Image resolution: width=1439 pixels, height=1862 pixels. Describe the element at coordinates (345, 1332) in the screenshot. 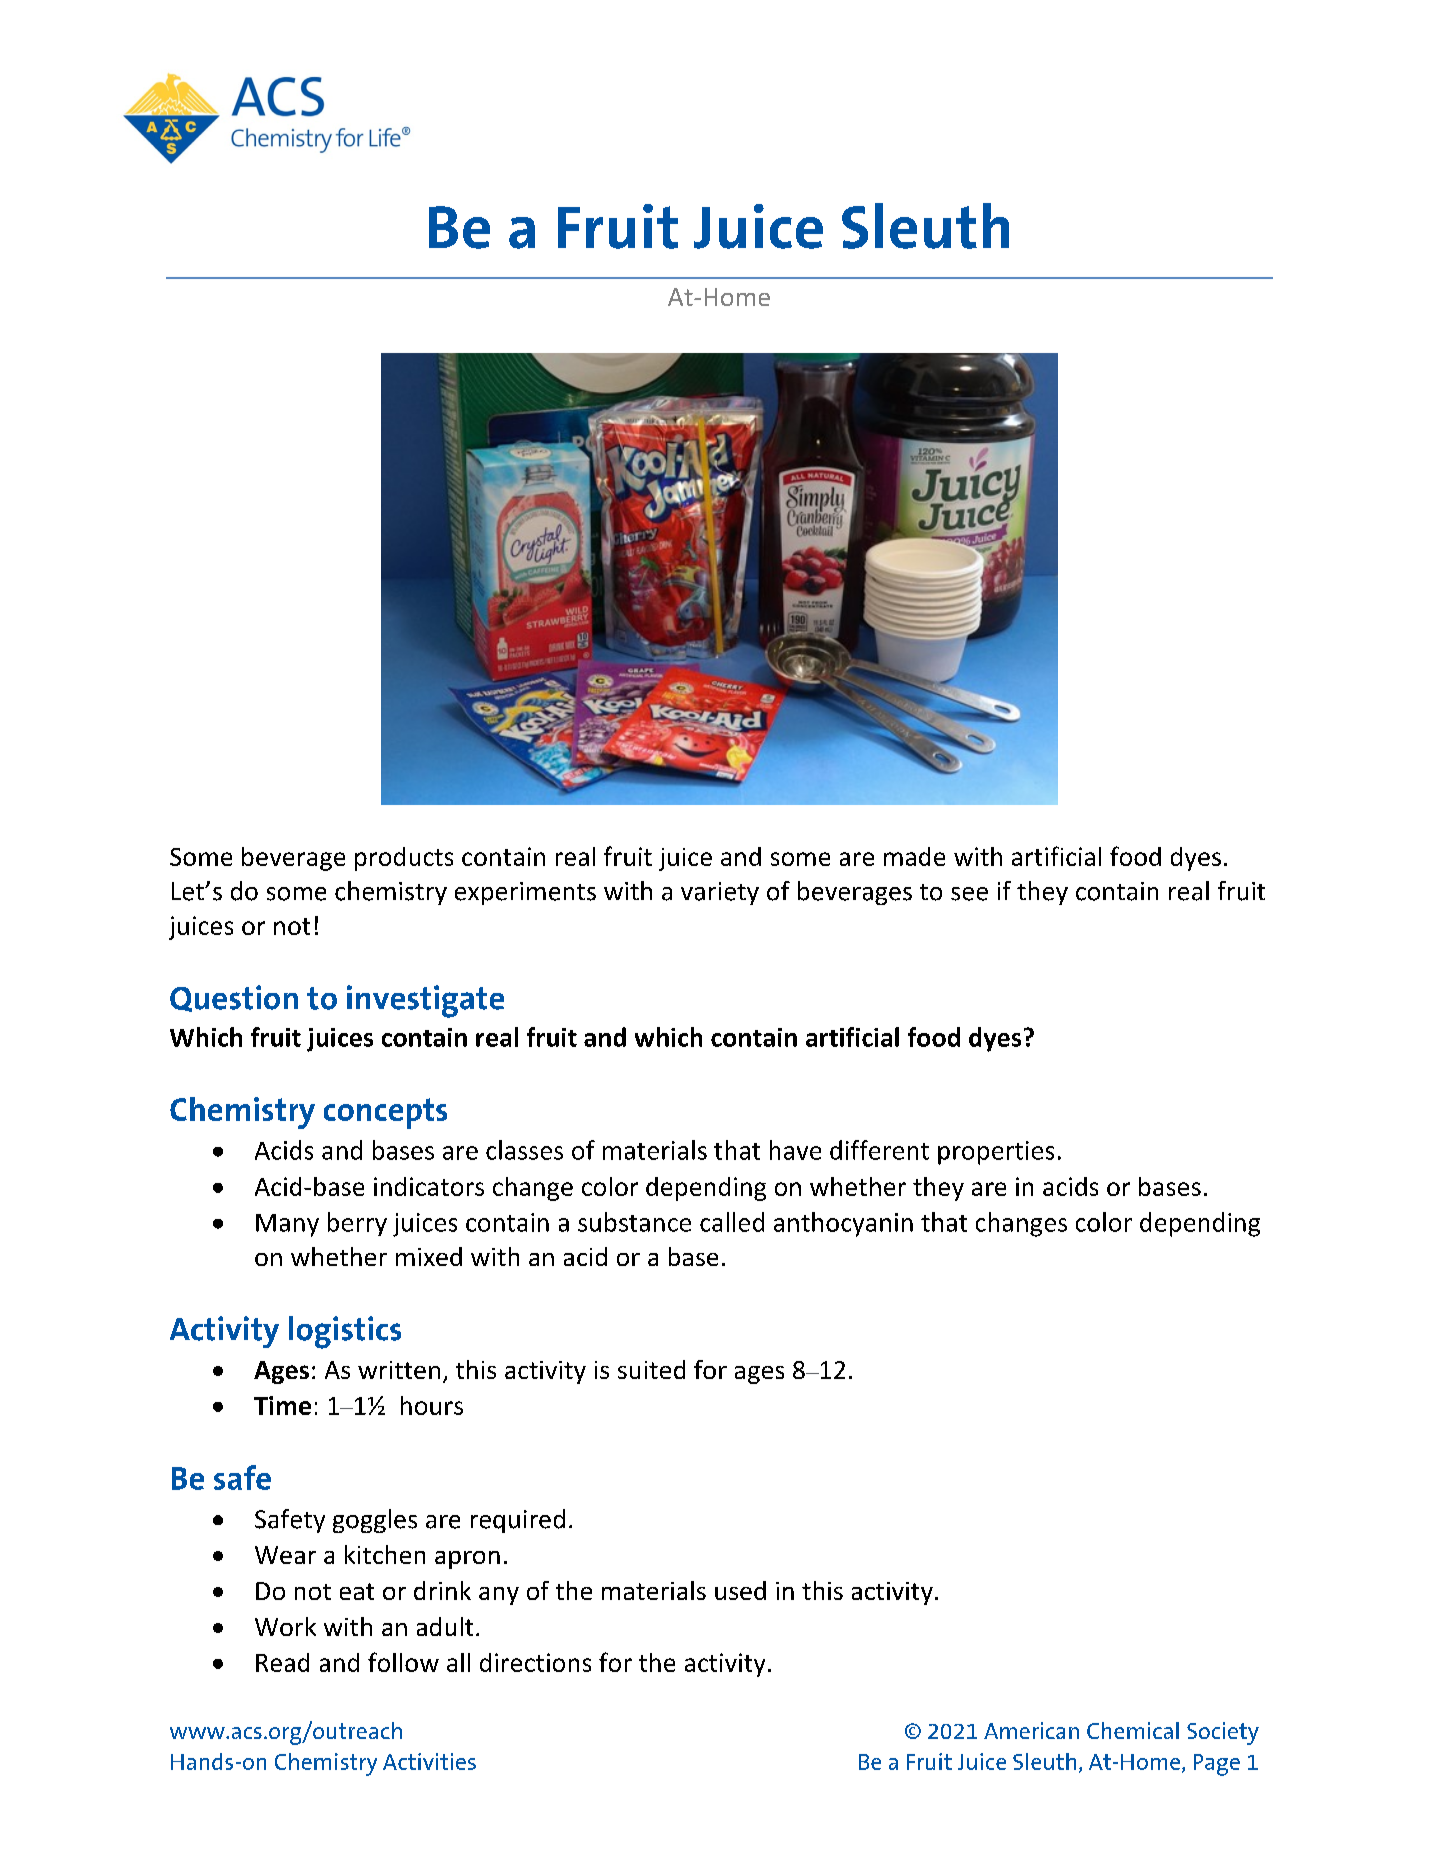

I see `logistics` at that location.
